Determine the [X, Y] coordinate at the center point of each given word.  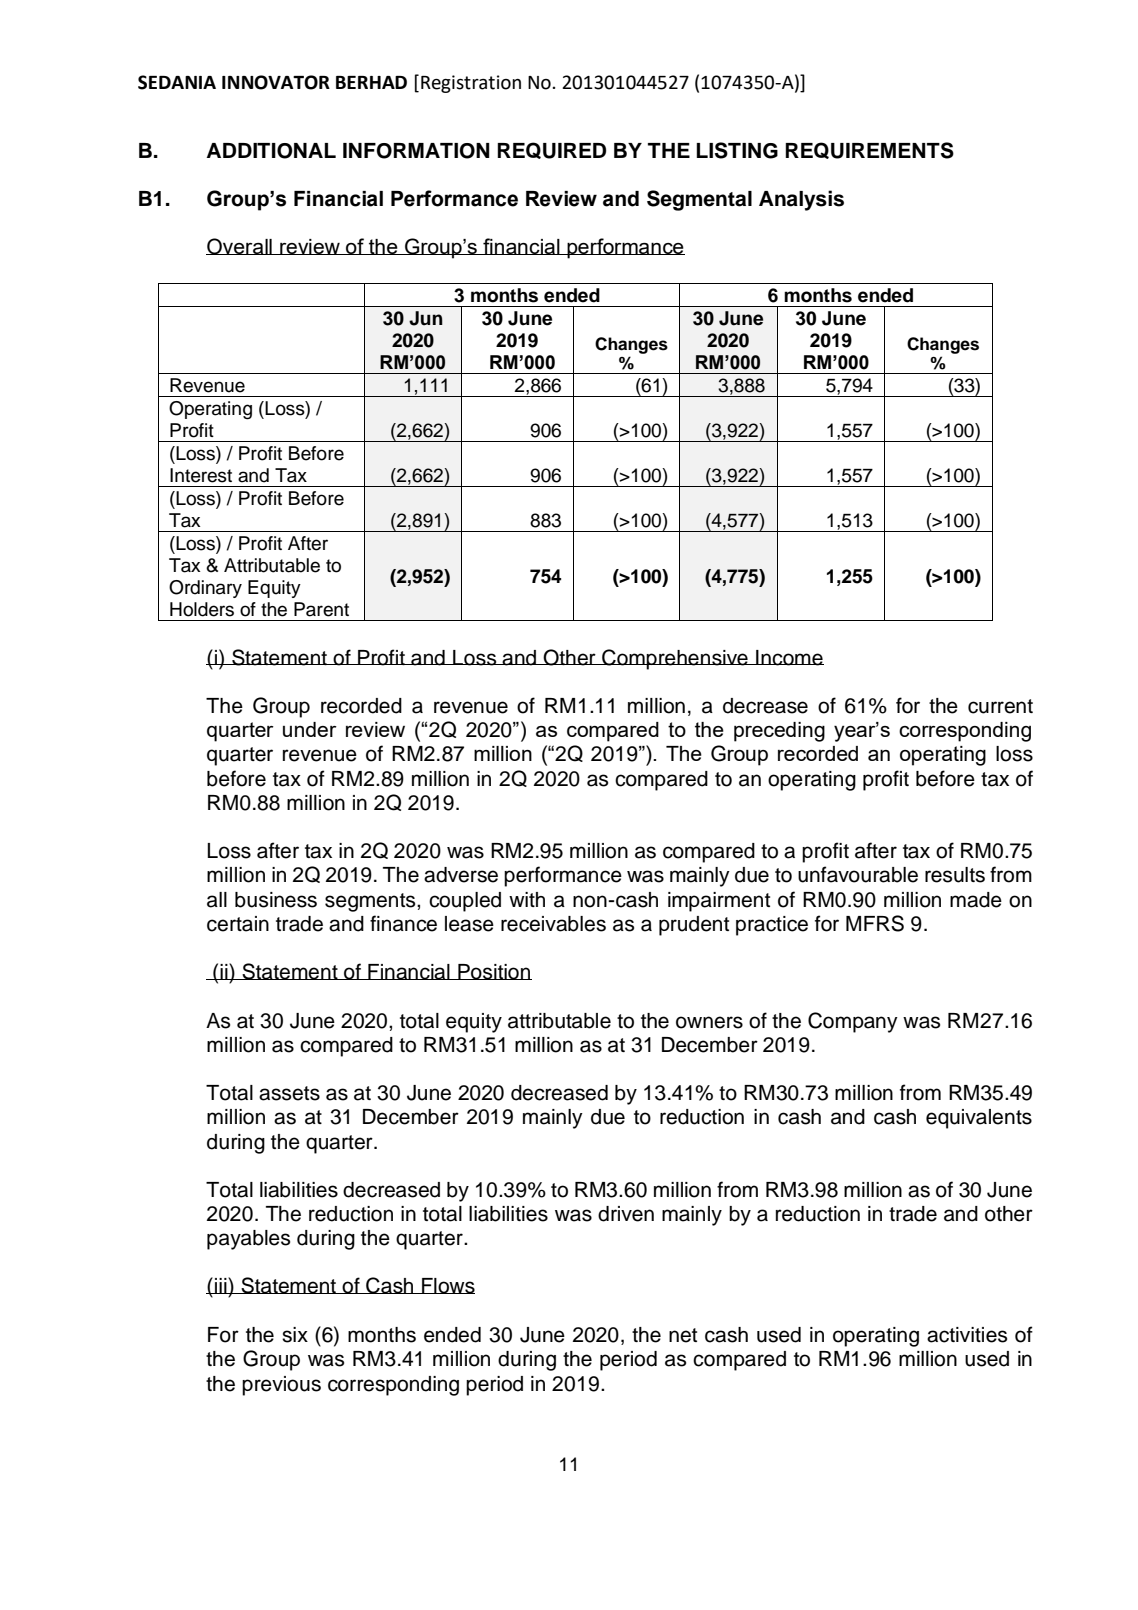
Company [853, 1022]
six [295, 1335]
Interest [201, 475]
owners [709, 1022]
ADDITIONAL [271, 151]
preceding [779, 732]
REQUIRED [551, 150]
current [1000, 706]
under [310, 729]
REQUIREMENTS [869, 150]
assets [289, 1093]
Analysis [801, 200]
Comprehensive [675, 659]
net [683, 1335]
